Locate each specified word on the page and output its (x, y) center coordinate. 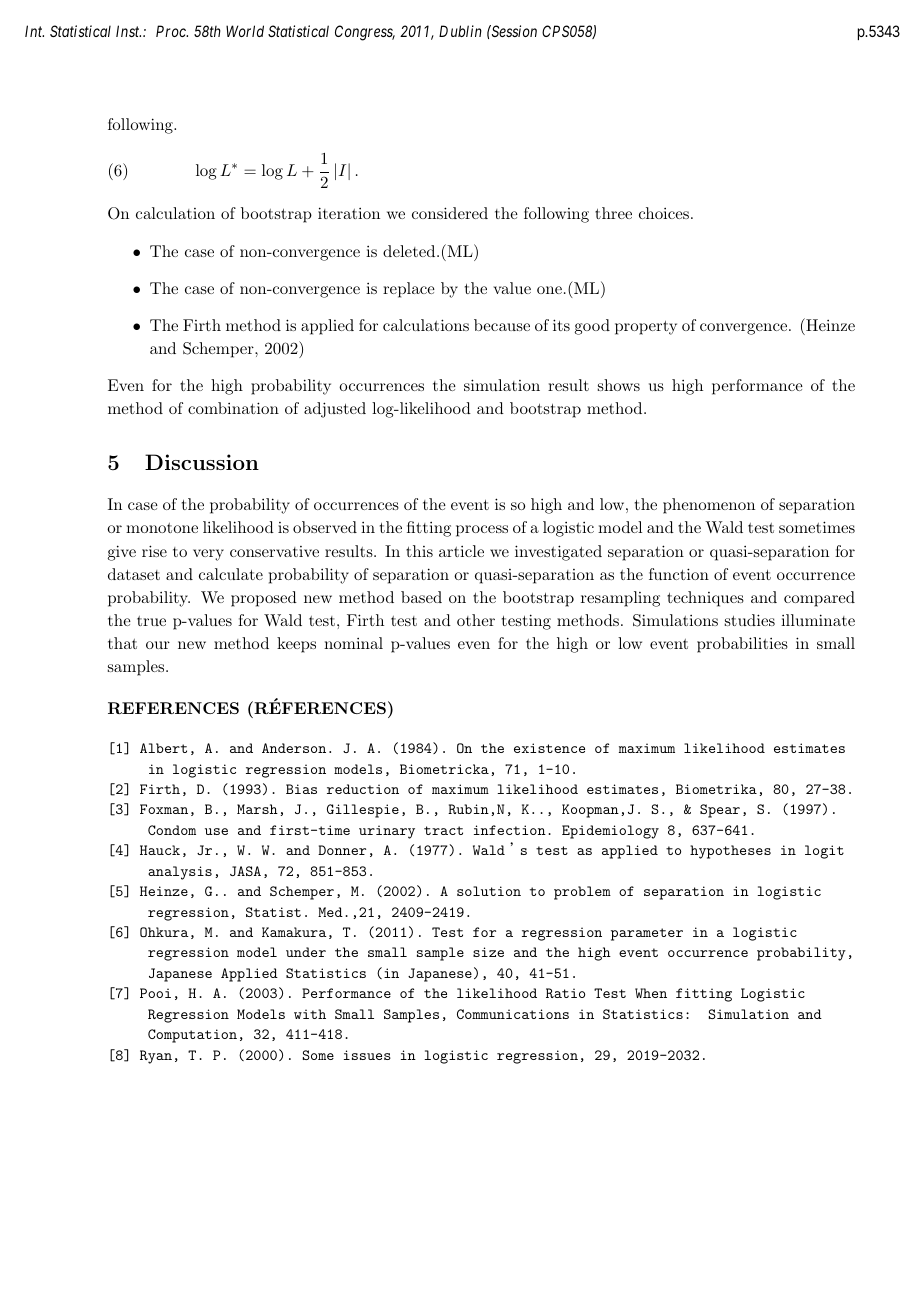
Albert (163, 748)
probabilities (742, 645)
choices (665, 213)
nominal (353, 643)
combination (233, 408)
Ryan (156, 1057)
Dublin (460, 31)
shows (619, 385)
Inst (128, 31)
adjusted (335, 410)
